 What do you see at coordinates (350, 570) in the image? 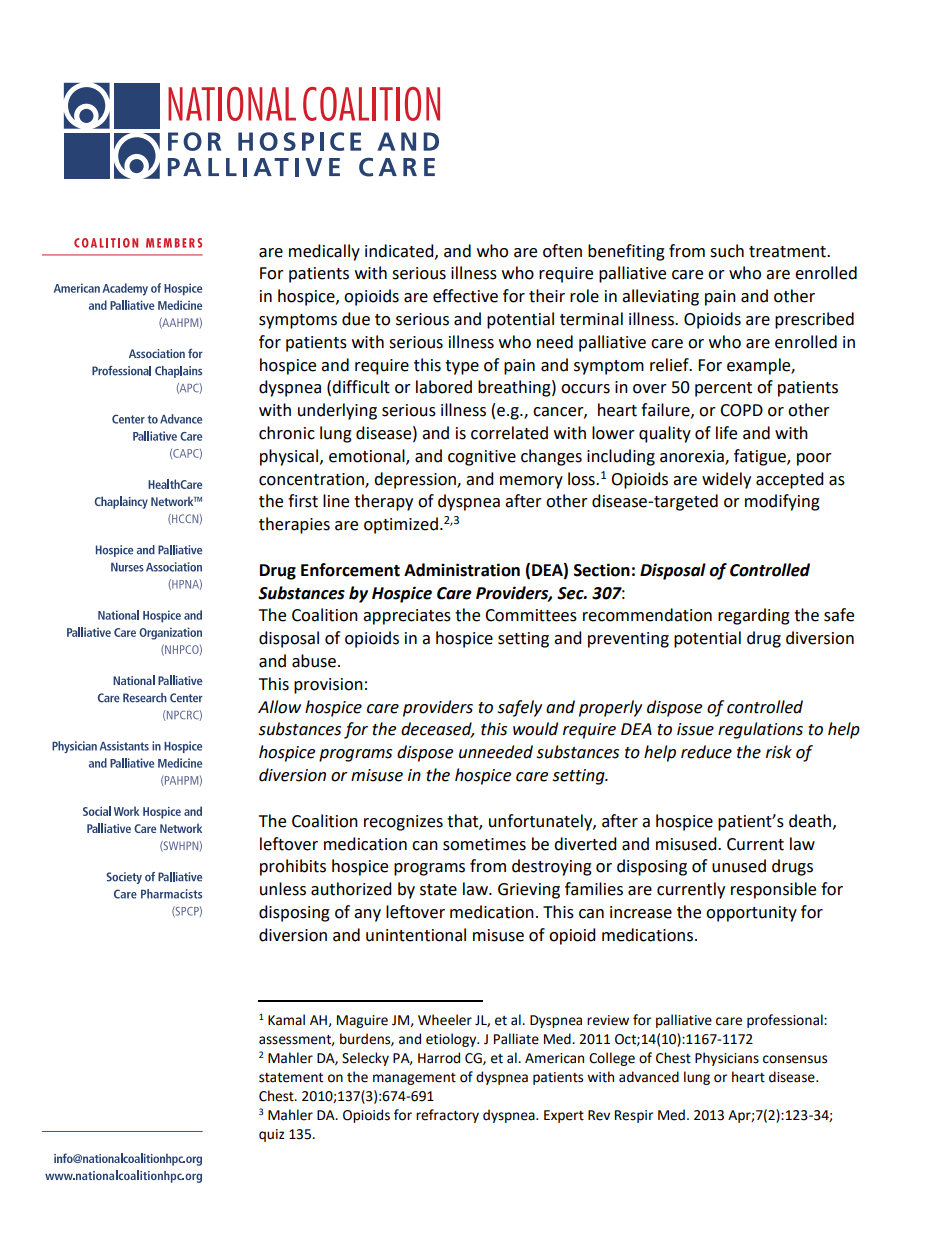
I see `Enforcement` at bounding box center [350, 570].
